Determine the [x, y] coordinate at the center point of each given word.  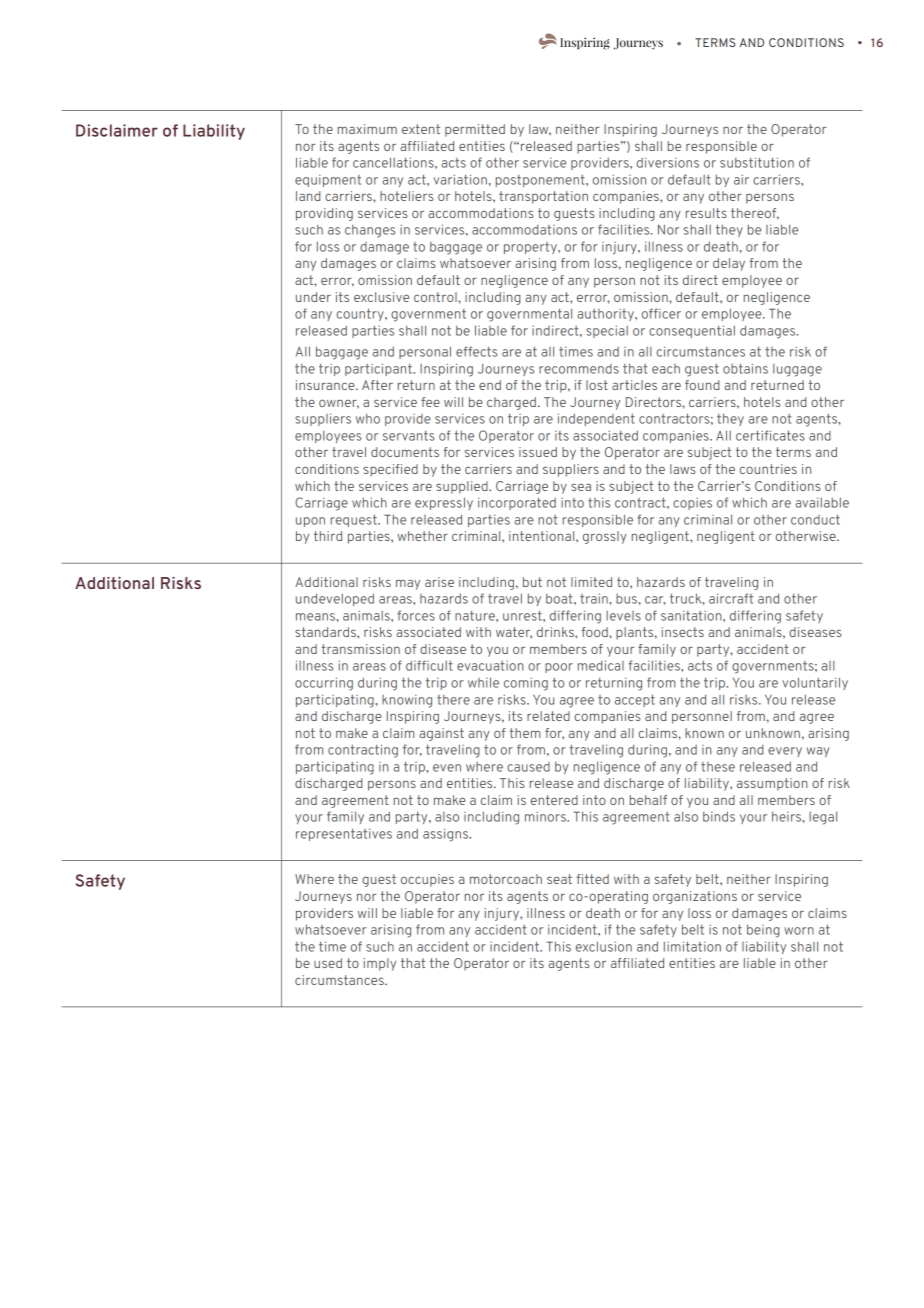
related [548, 716]
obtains [745, 368]
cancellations [394, 162]
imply [380, 964]
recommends [579, 369]
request [355, 520]
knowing [407, 701]
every [785, 752]
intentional [543, 536]
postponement [541, 180]
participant [379, 369]
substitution [757, 162]
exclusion [604, 946]
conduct [815, 519]
